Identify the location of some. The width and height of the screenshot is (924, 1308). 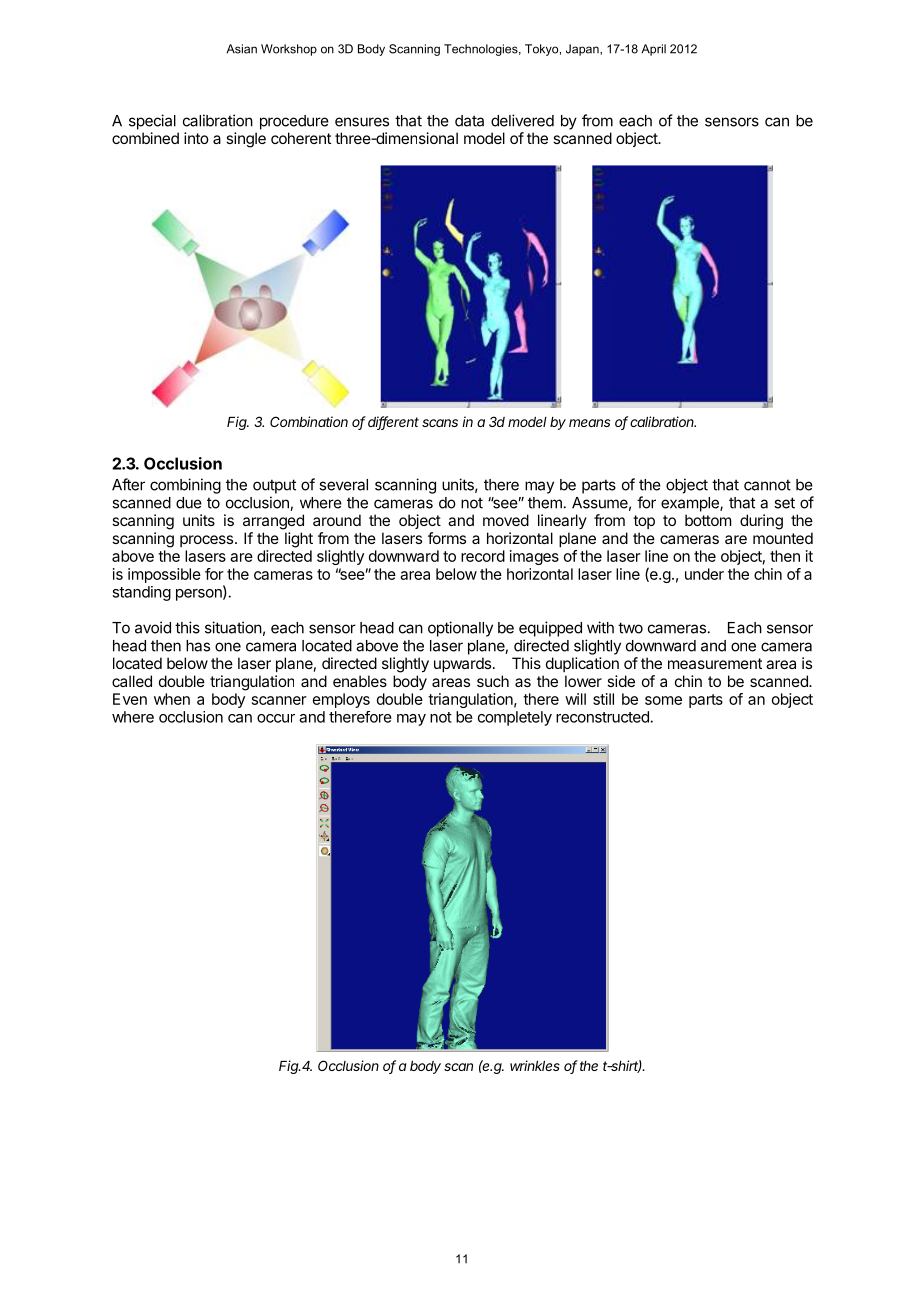
(663, 700).
